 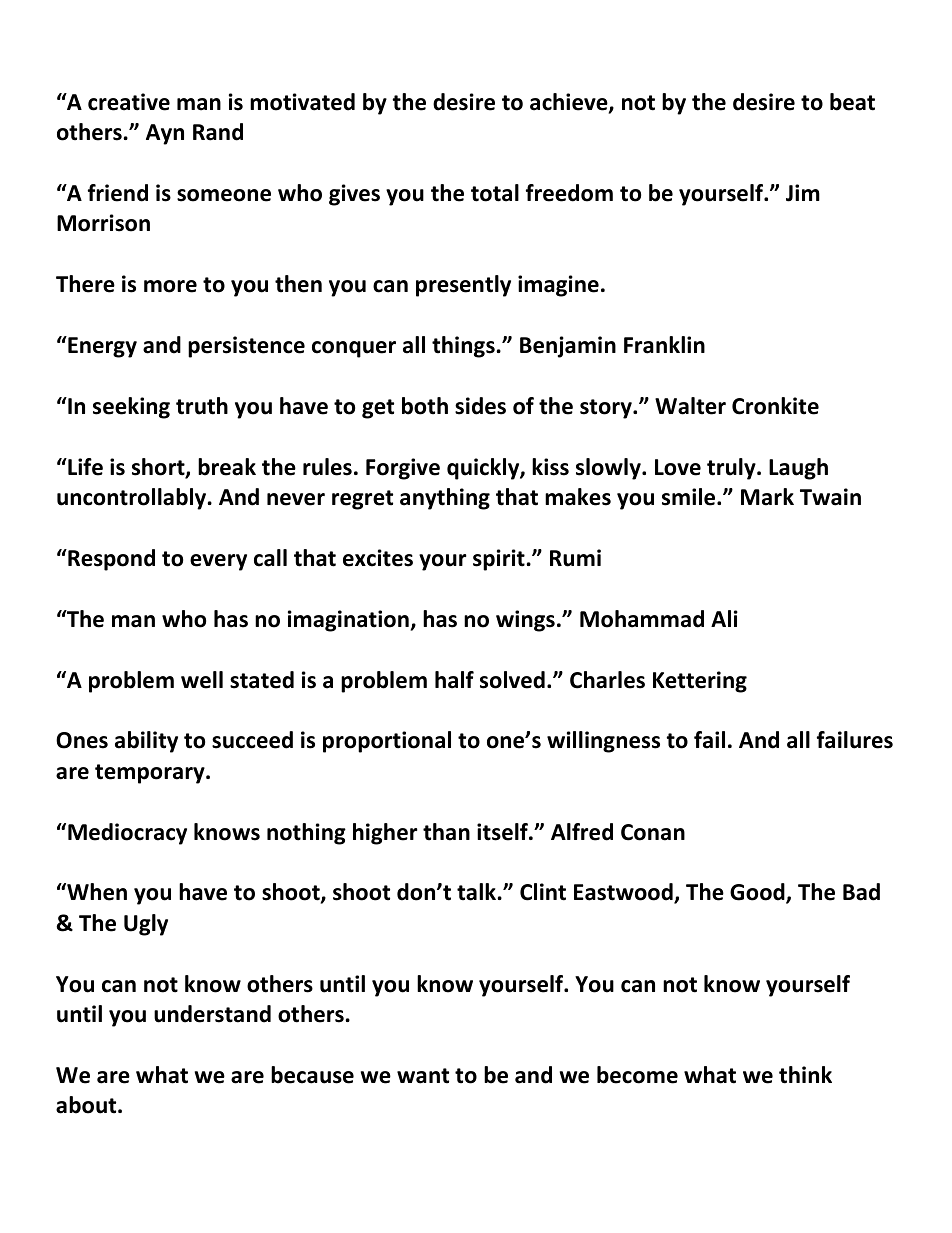 What do you see at coordinates (87, 1105) in the page?
I see `about` at bounding box center [87, 1105].
